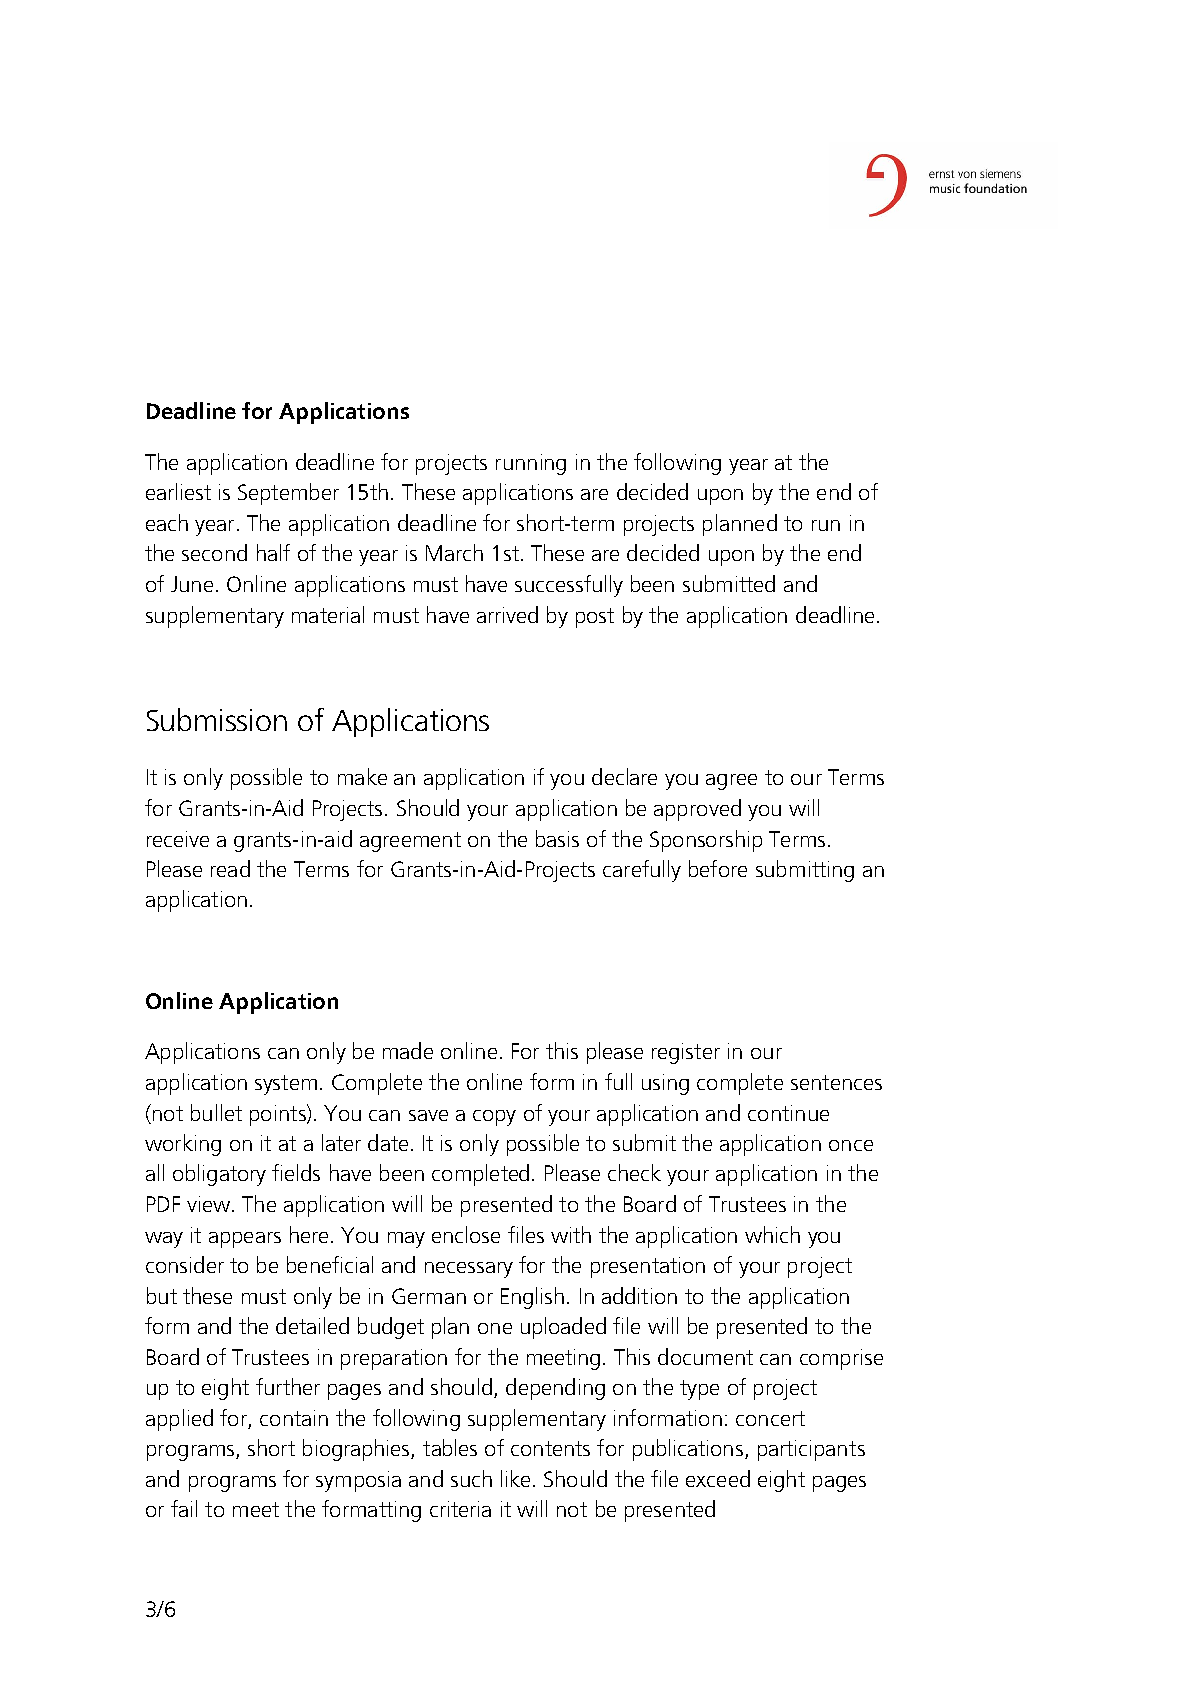  What do you see at coordinates (288, 494) in the document?
I see `September` at bounding box center [288, 494].
